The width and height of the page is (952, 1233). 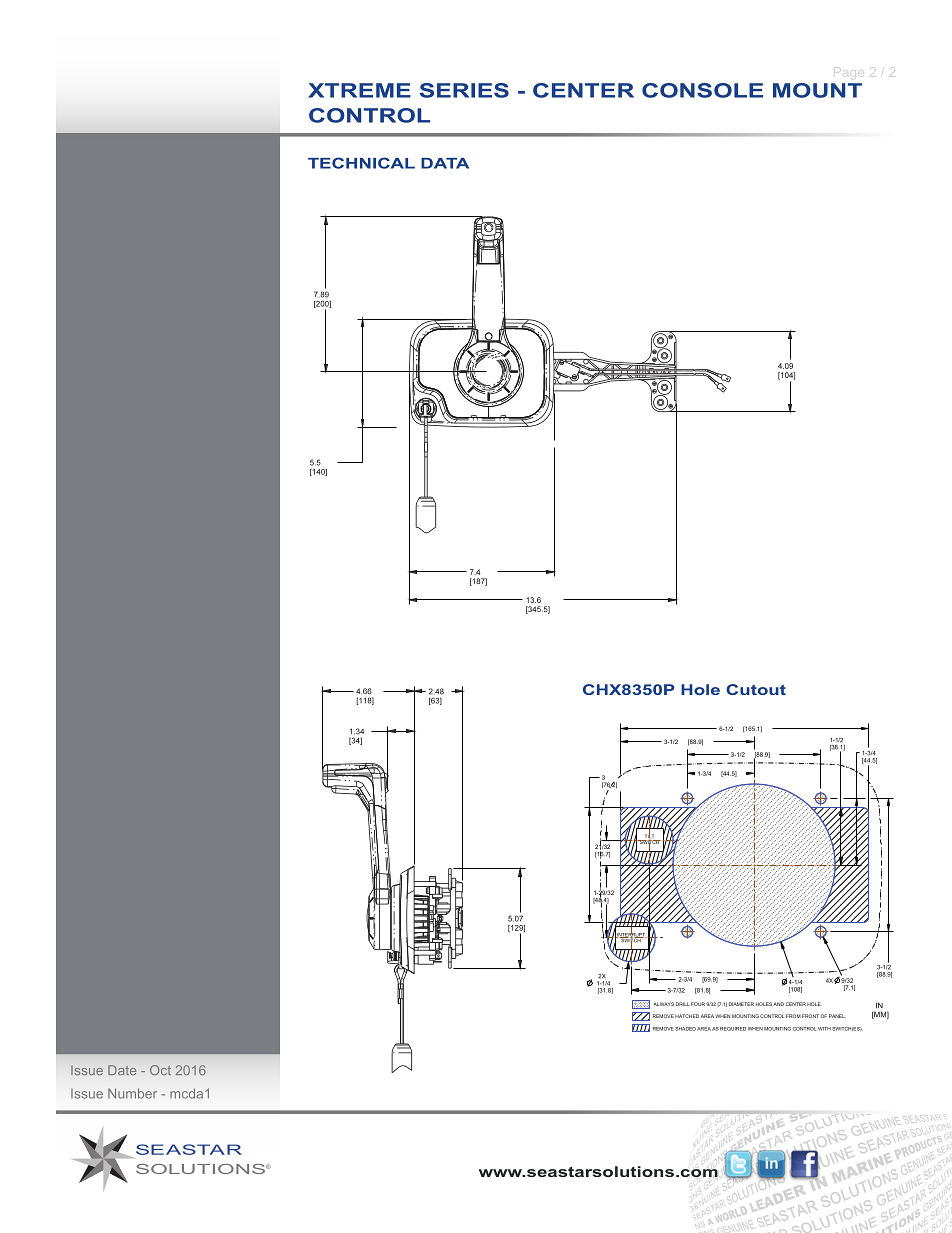 I want to click on DATA, so click(x=445, y=163).
